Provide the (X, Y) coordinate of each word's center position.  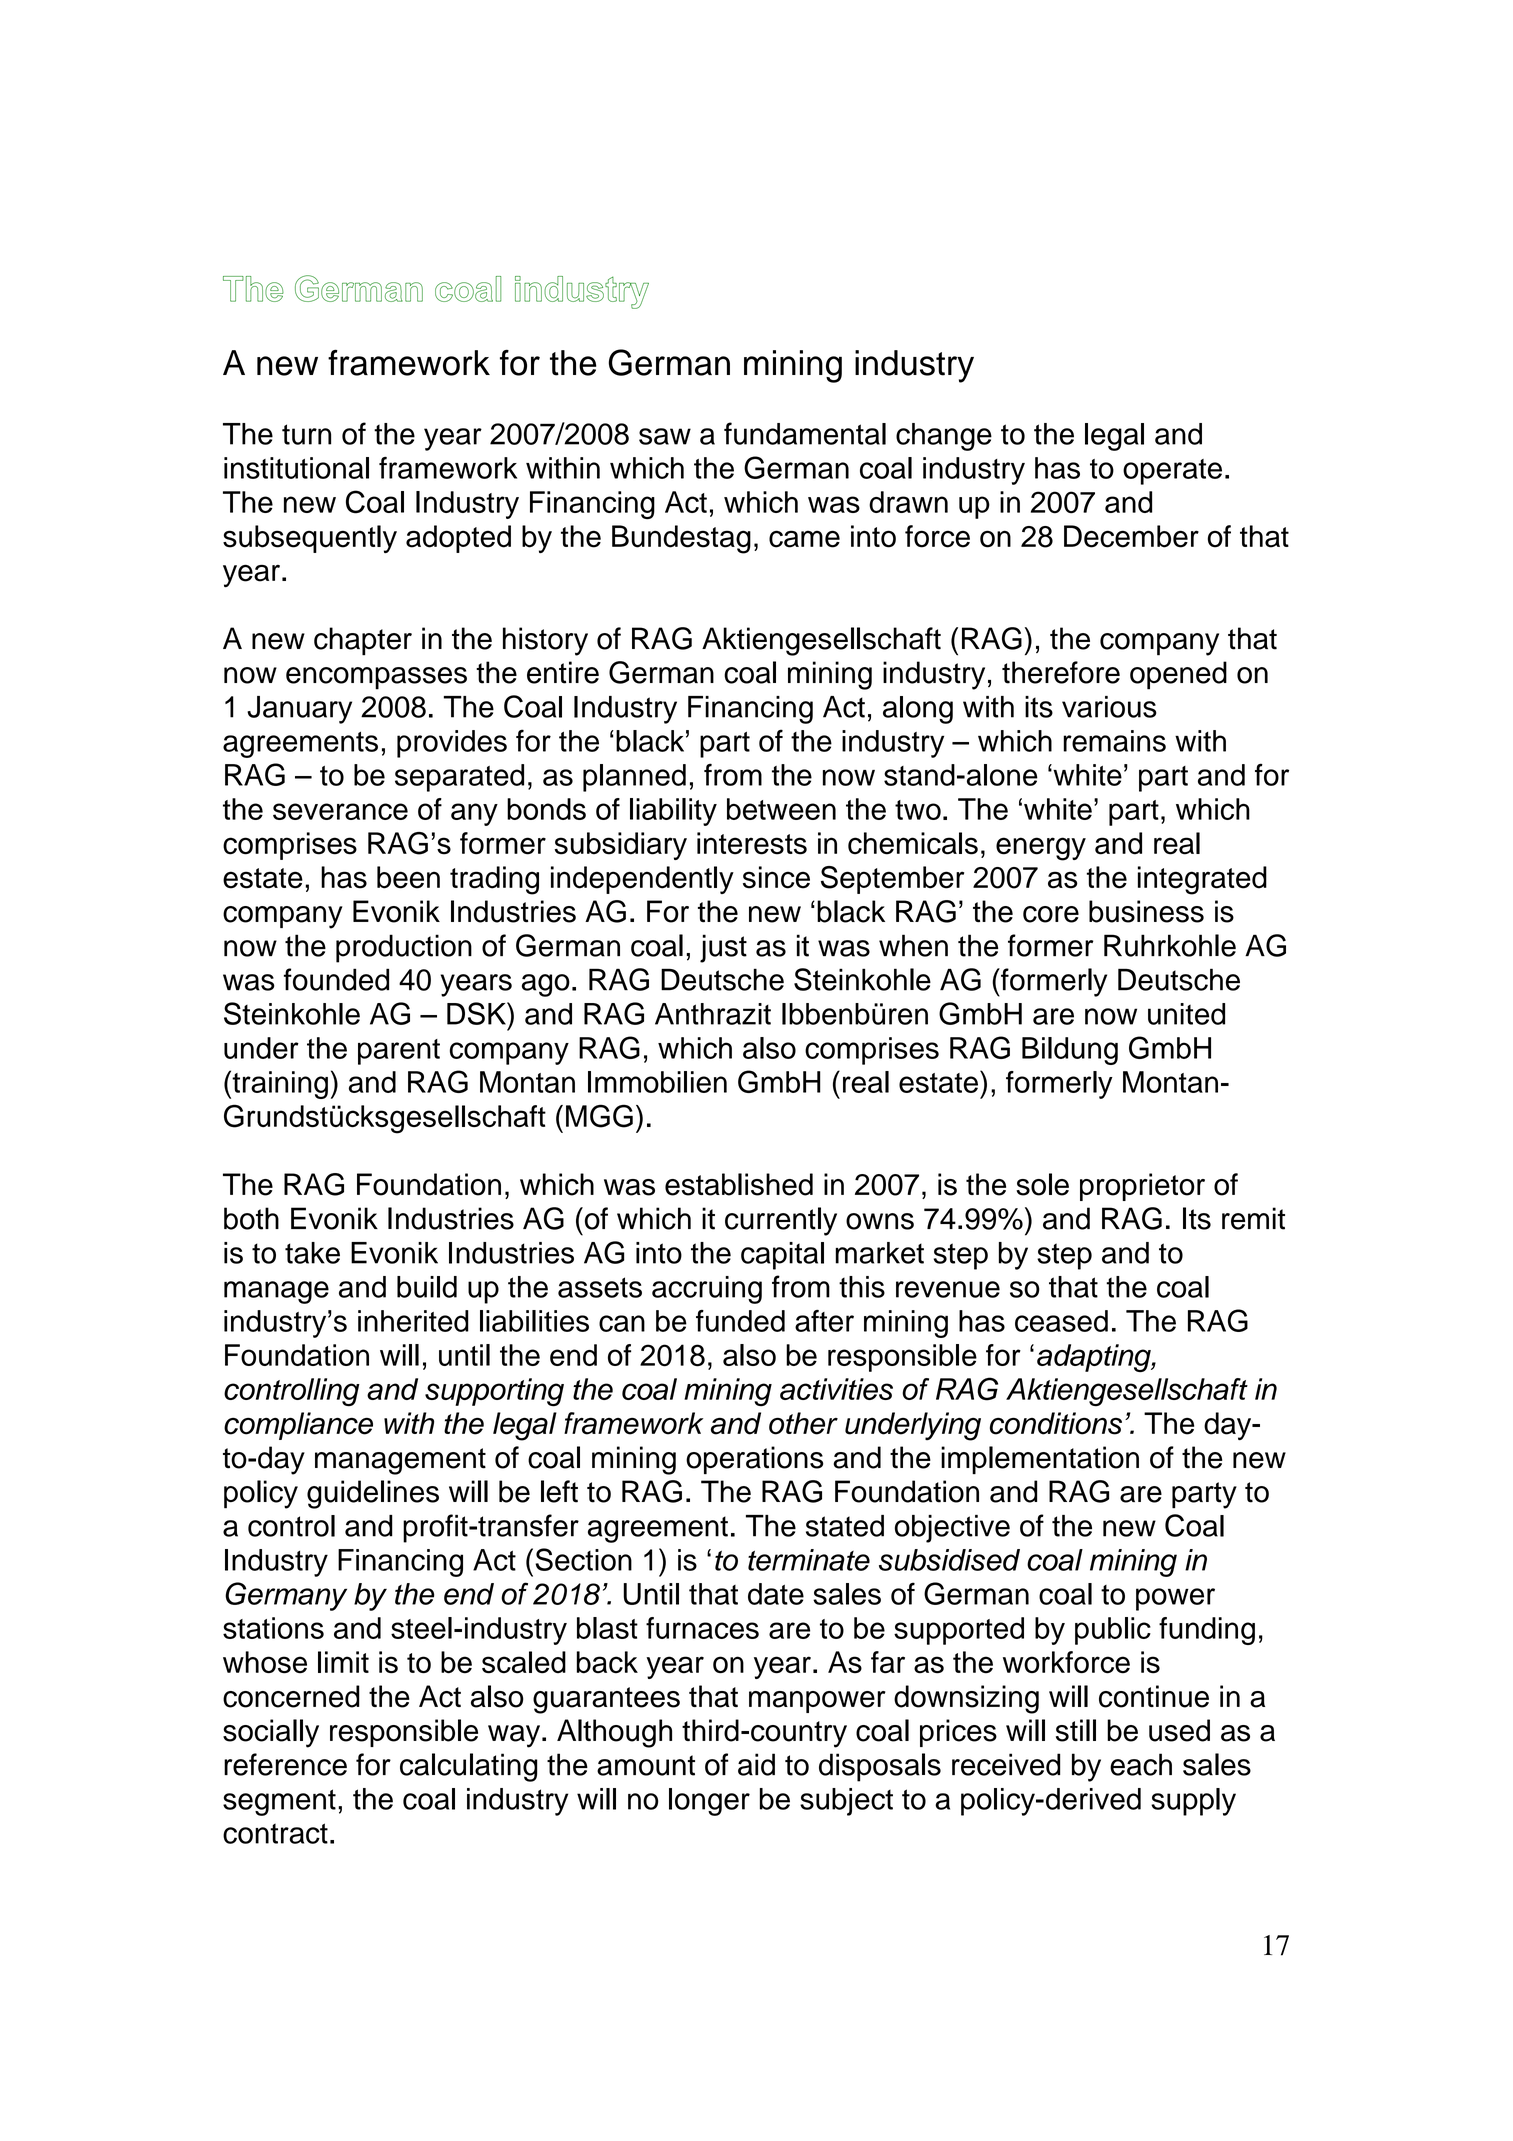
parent (399, 1052)
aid (756, 1764)
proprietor (1142, 1187)
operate (1172, 472)
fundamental (805, 433)
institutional (296, 468)
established (739, 1184)
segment (279, 1802)
